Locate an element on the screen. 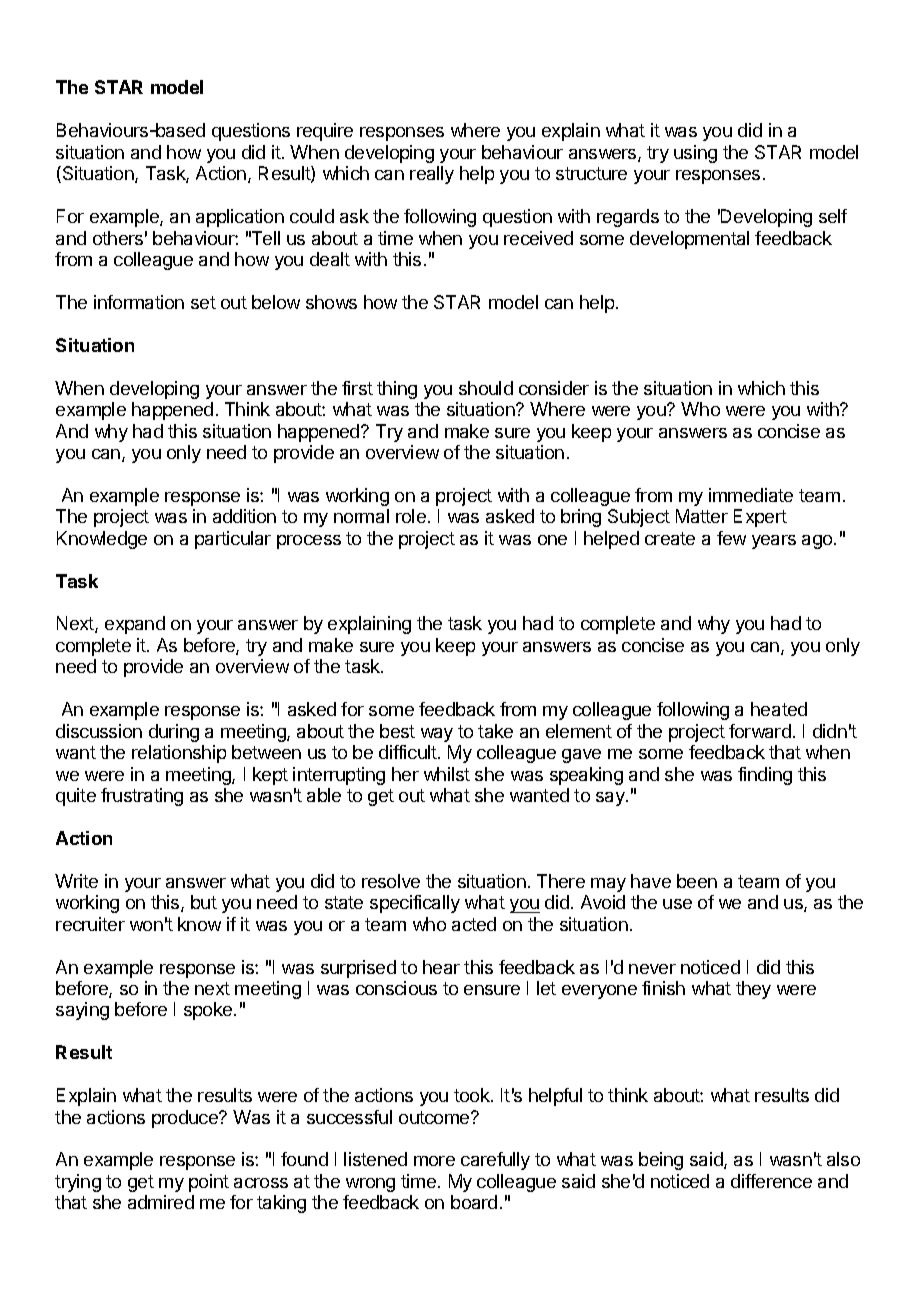 This screenshot has height=1308, width=924. expand is located at coordinates (135, 625).
